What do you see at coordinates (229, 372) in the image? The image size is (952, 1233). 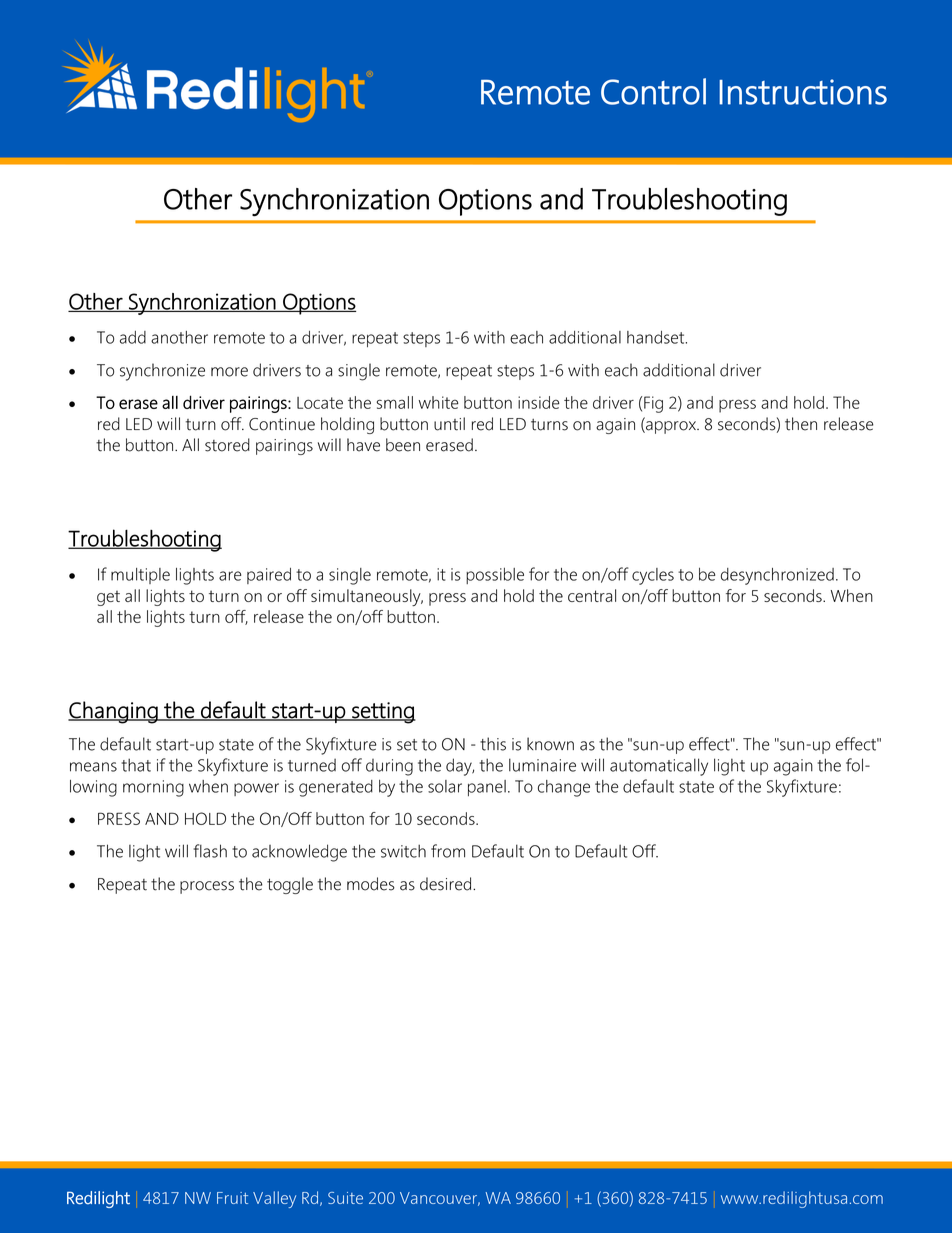 I see `more` at bounding box center [229, 372].
